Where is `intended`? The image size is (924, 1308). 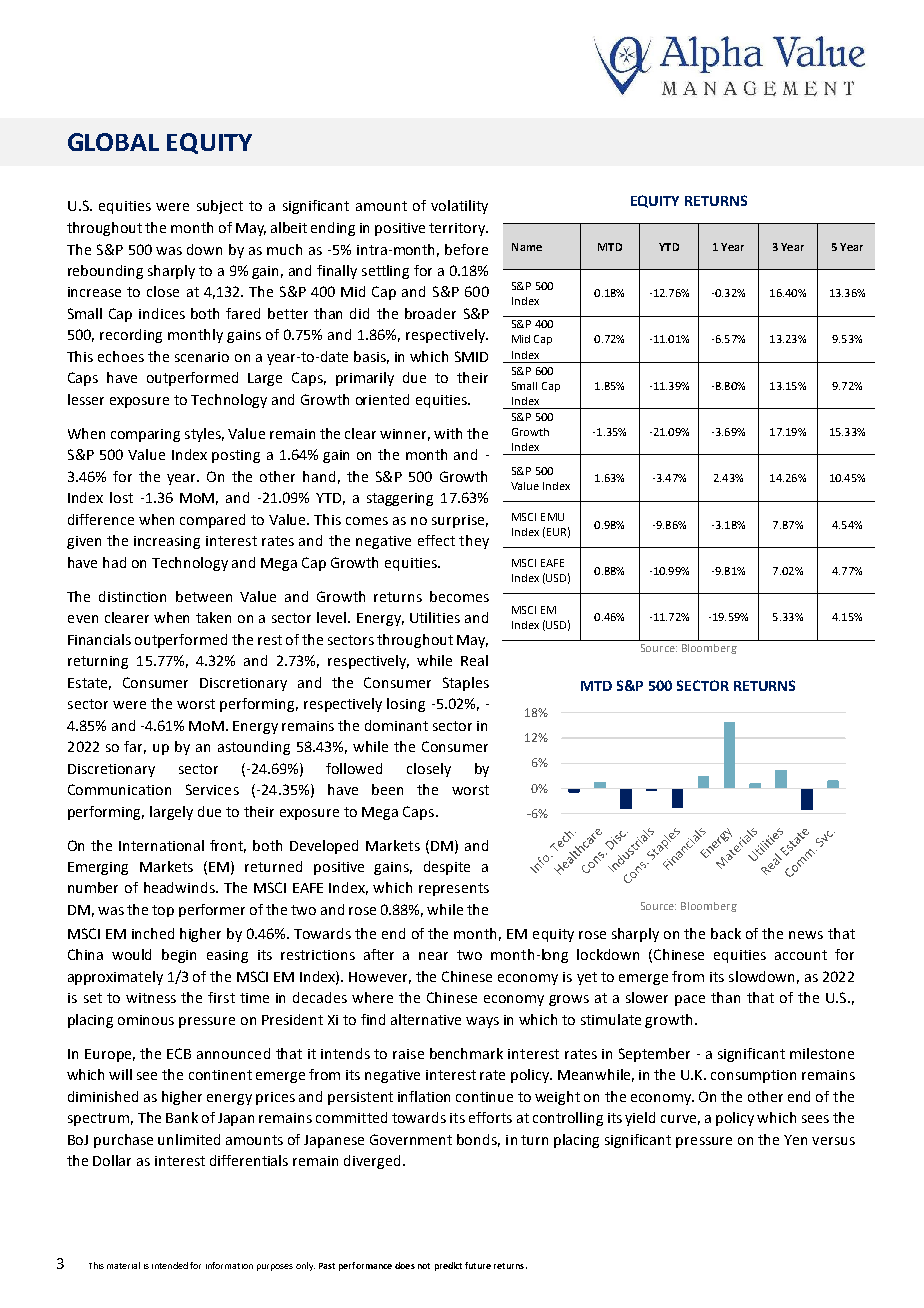
intended is located at coordinates (170, 1265).
